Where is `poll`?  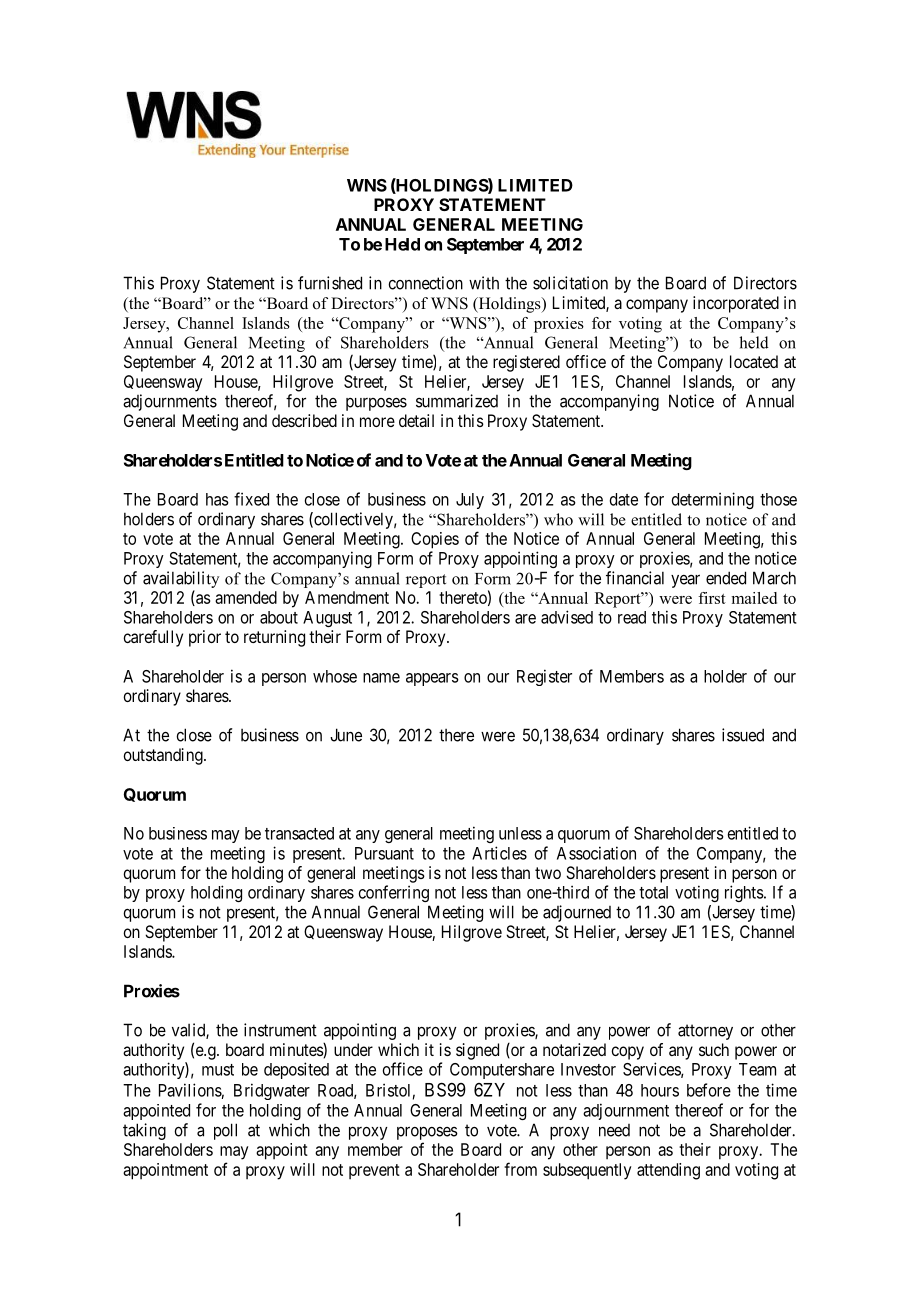
poll is located at coordinates (225, 1131).
